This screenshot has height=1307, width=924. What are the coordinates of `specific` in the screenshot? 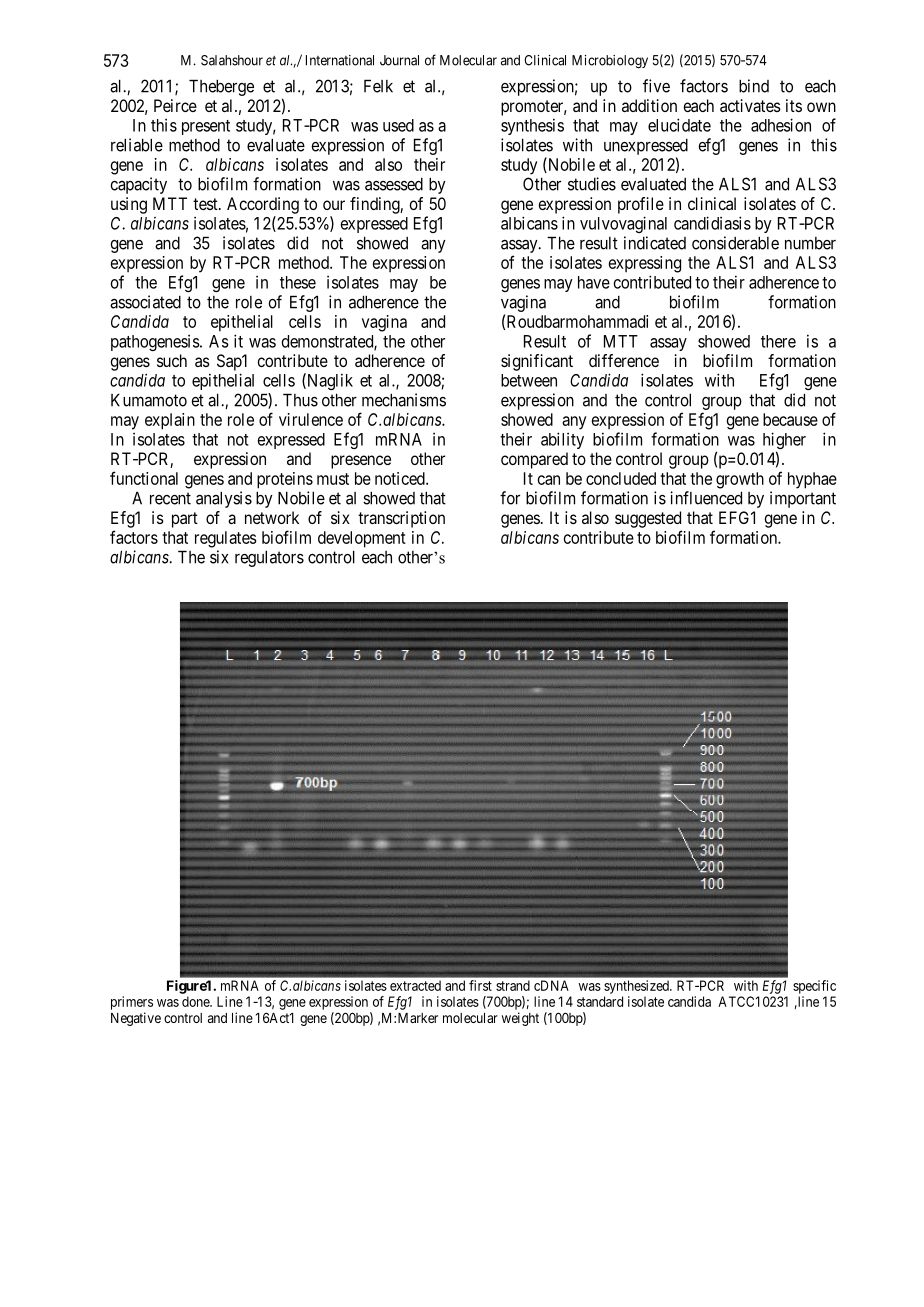 It's located at (814, 987).
